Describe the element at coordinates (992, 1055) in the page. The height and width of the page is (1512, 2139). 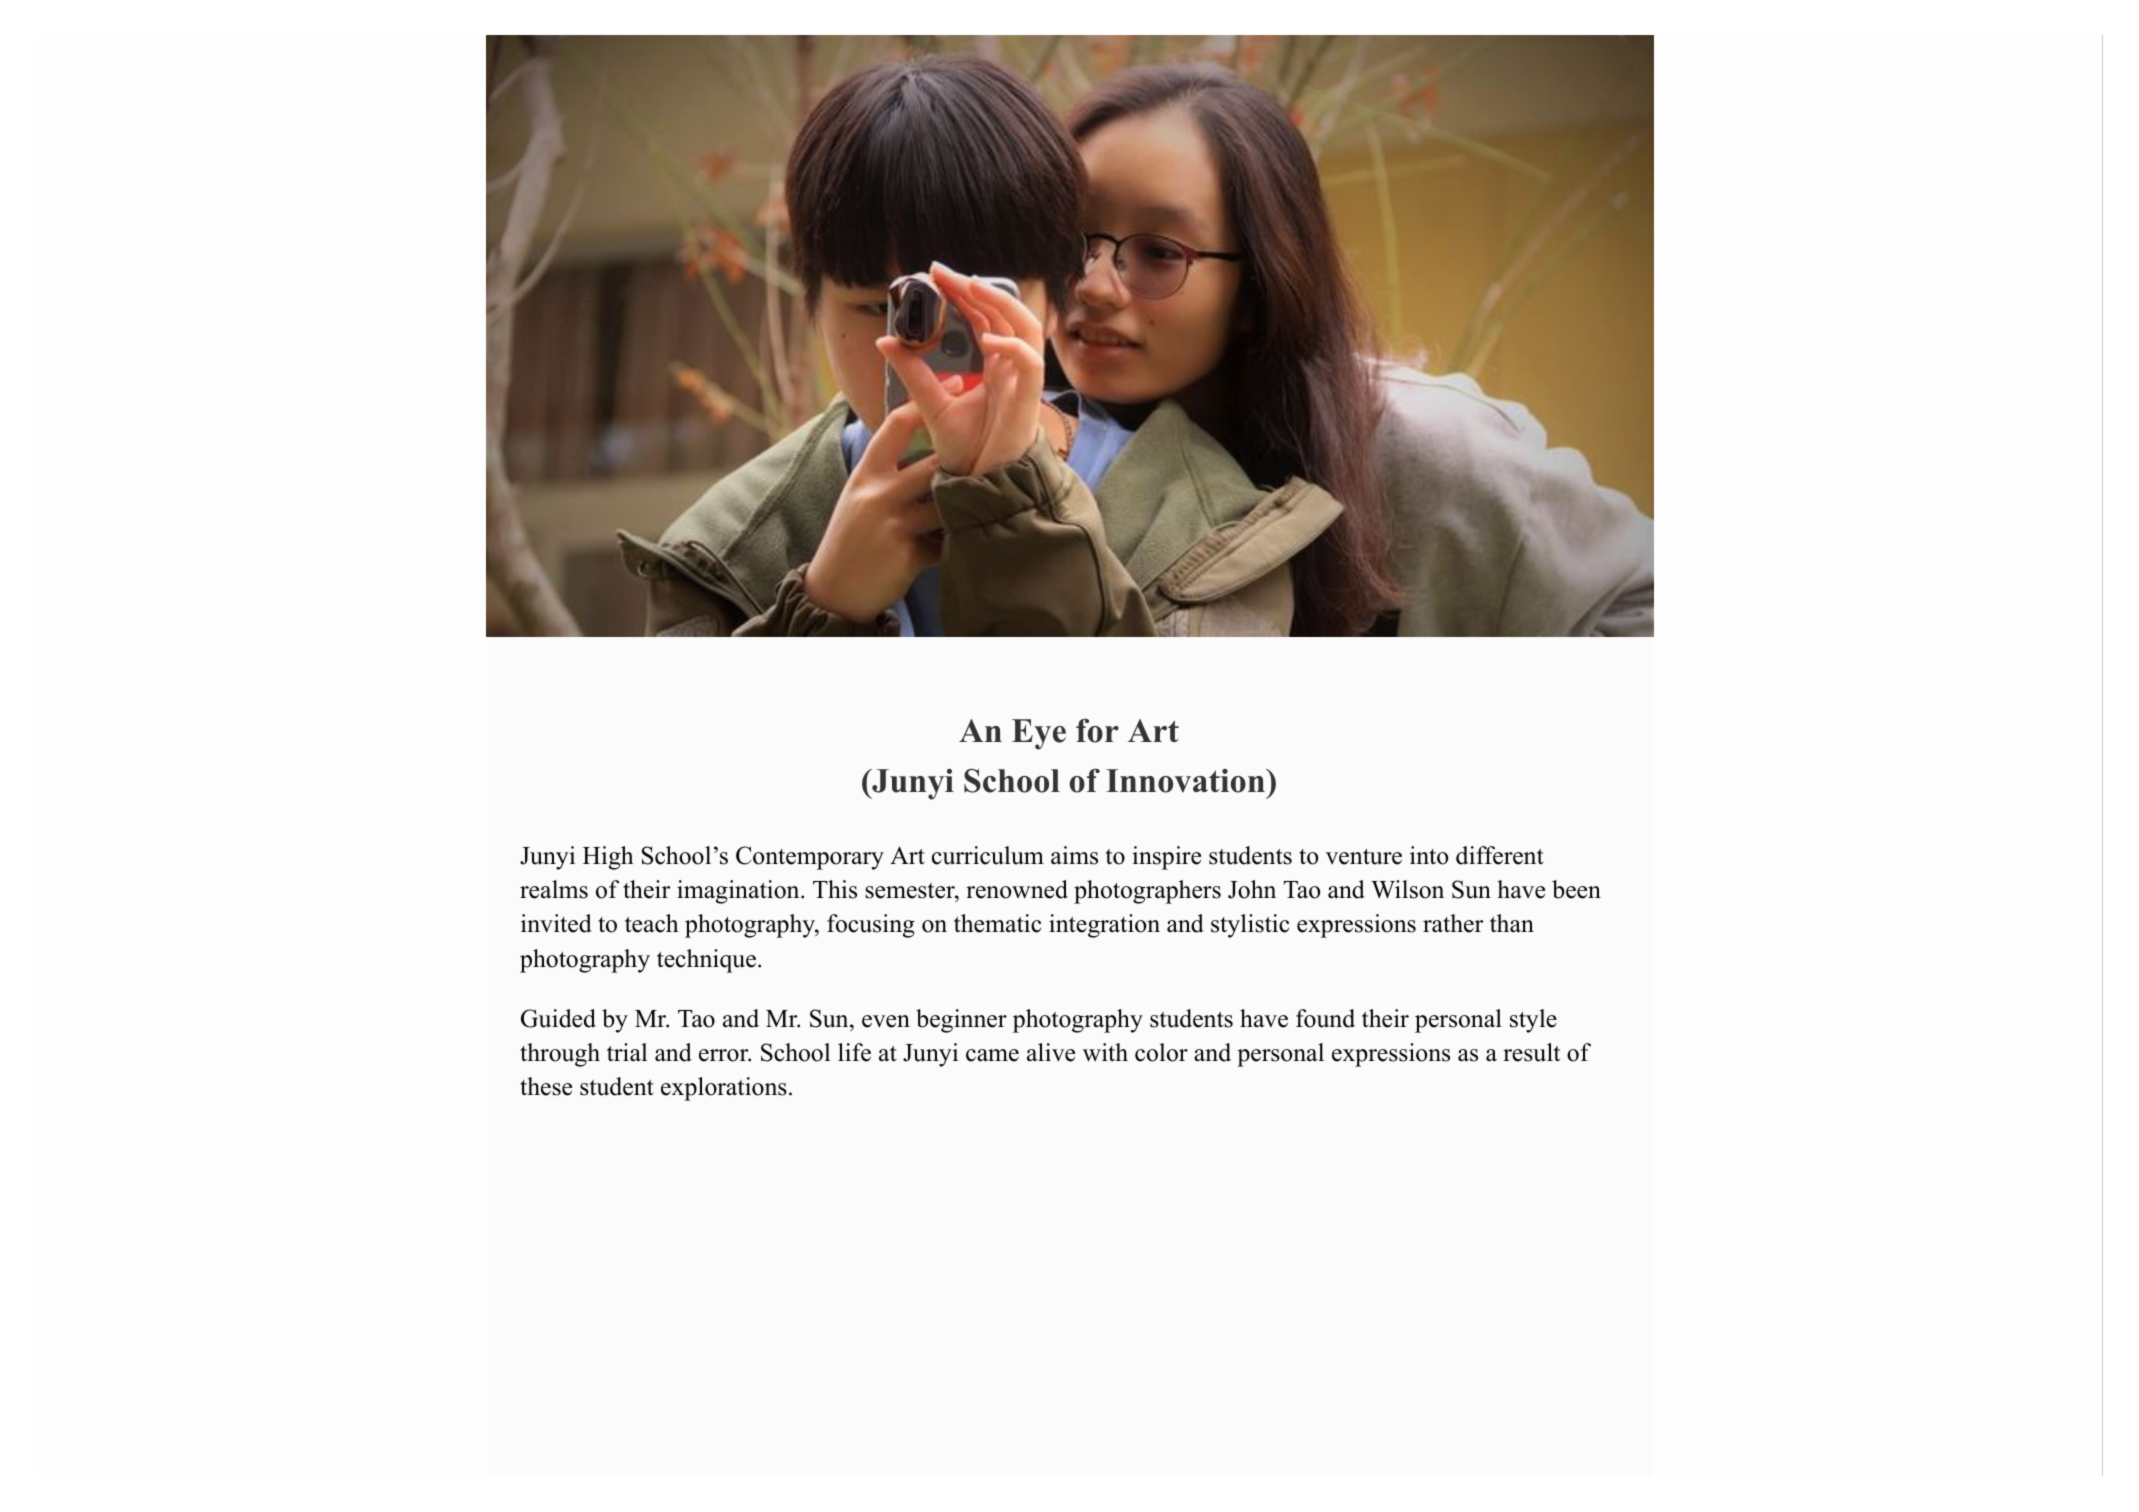
I see `came` at that location.
